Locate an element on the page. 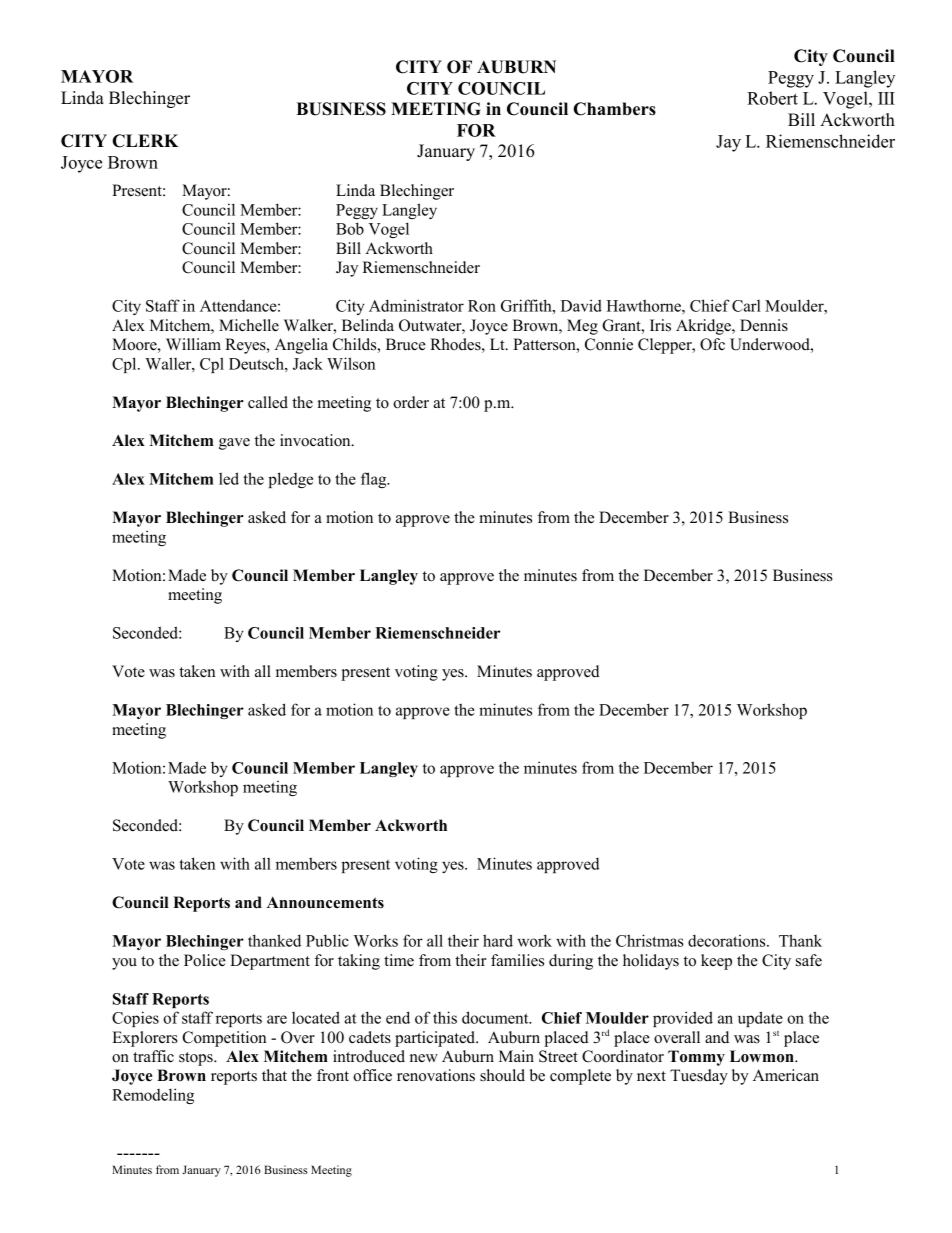 This document has height=1233, width=952. decorations is located at coordinates (728, 941).
